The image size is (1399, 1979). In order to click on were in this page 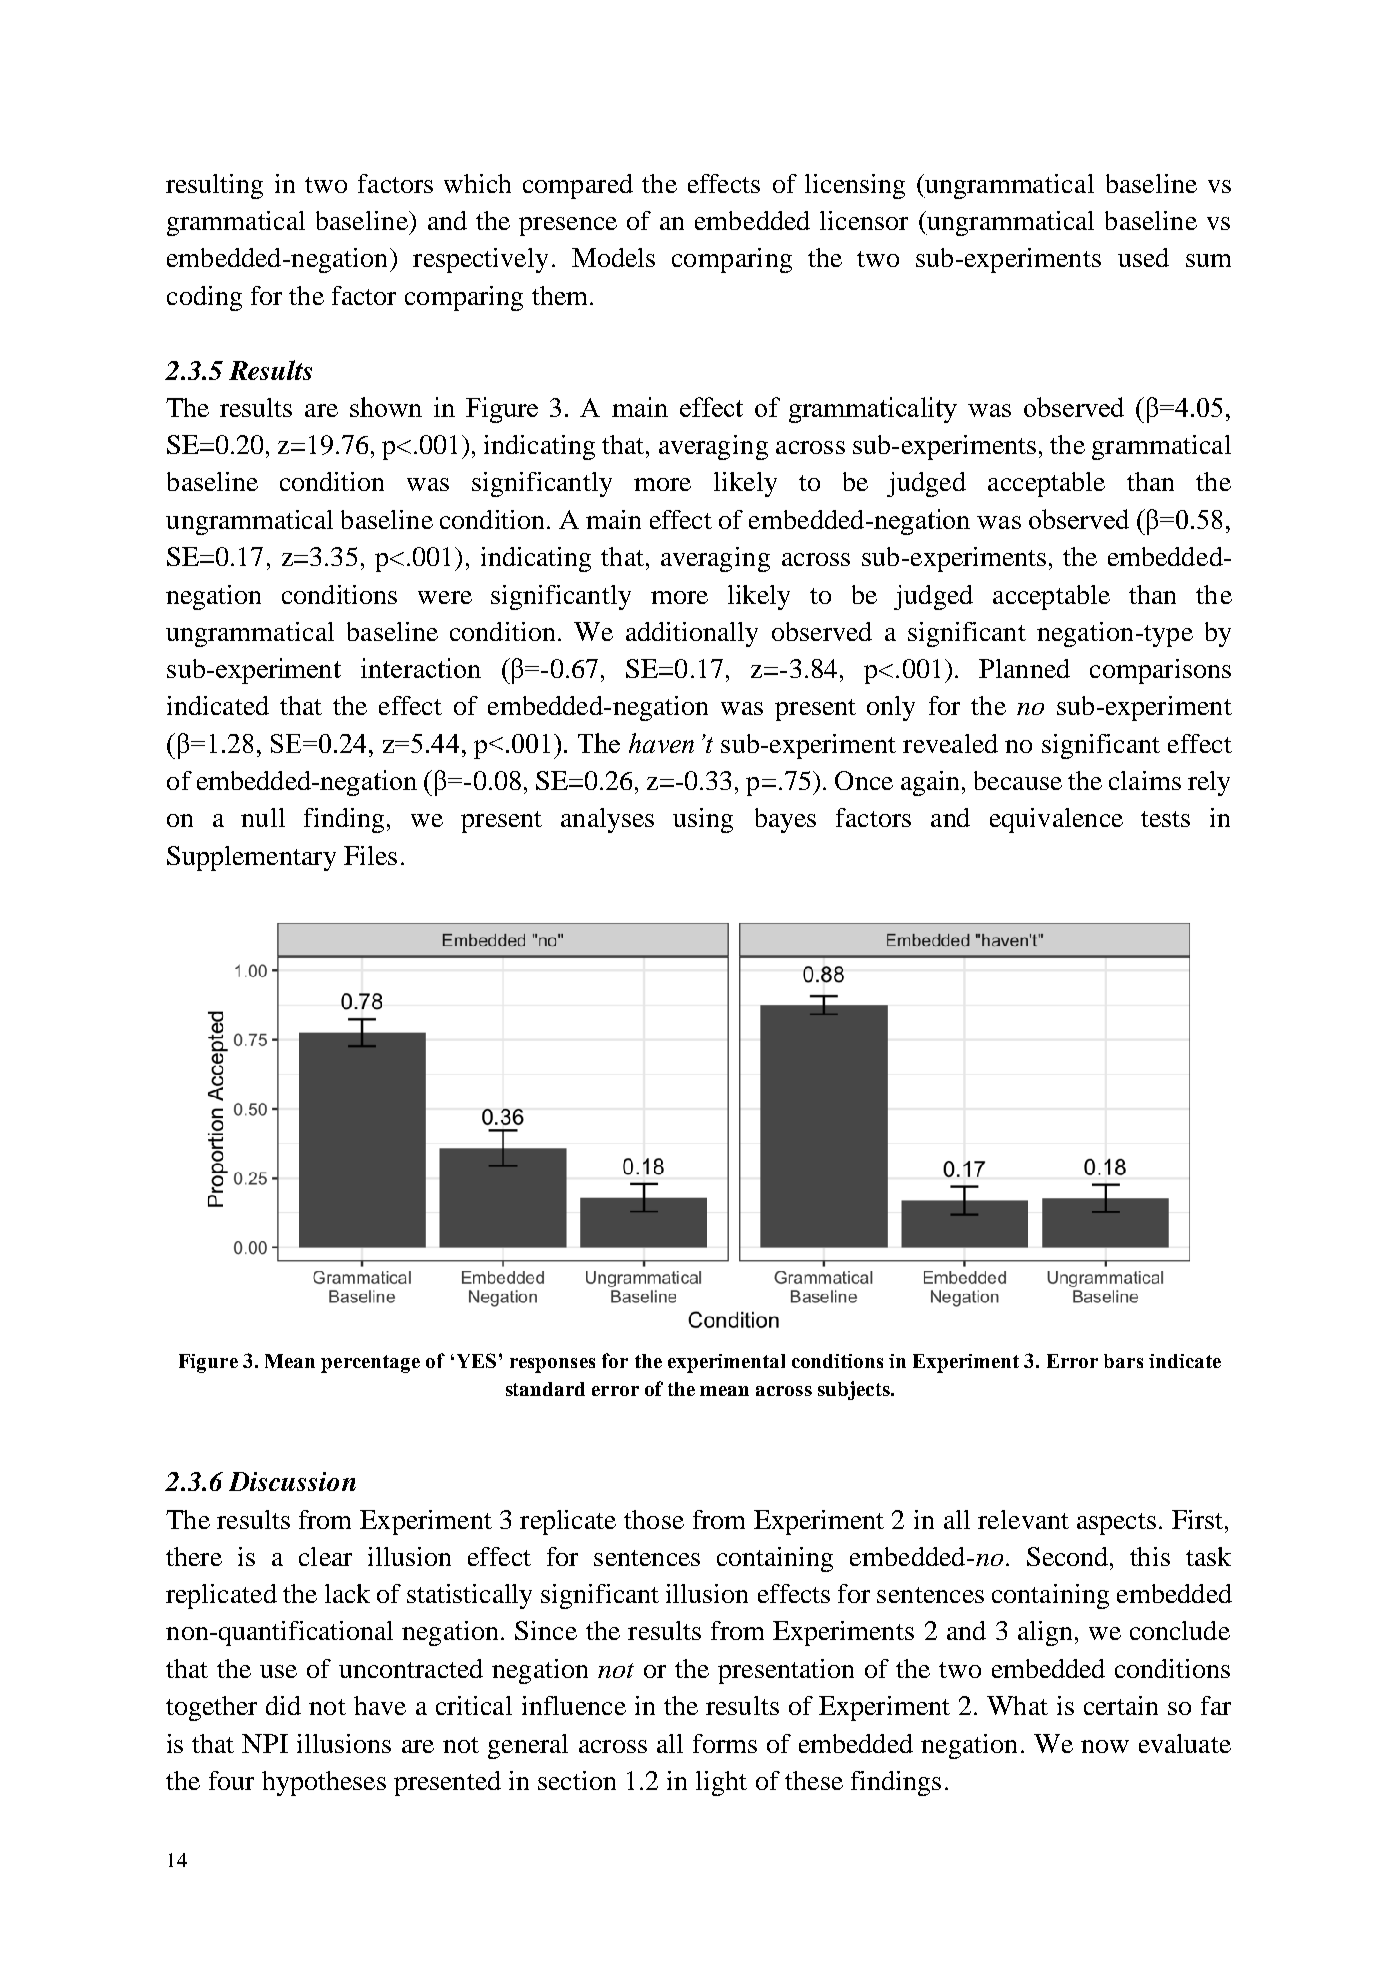, I will do `click(445, 597)`.
